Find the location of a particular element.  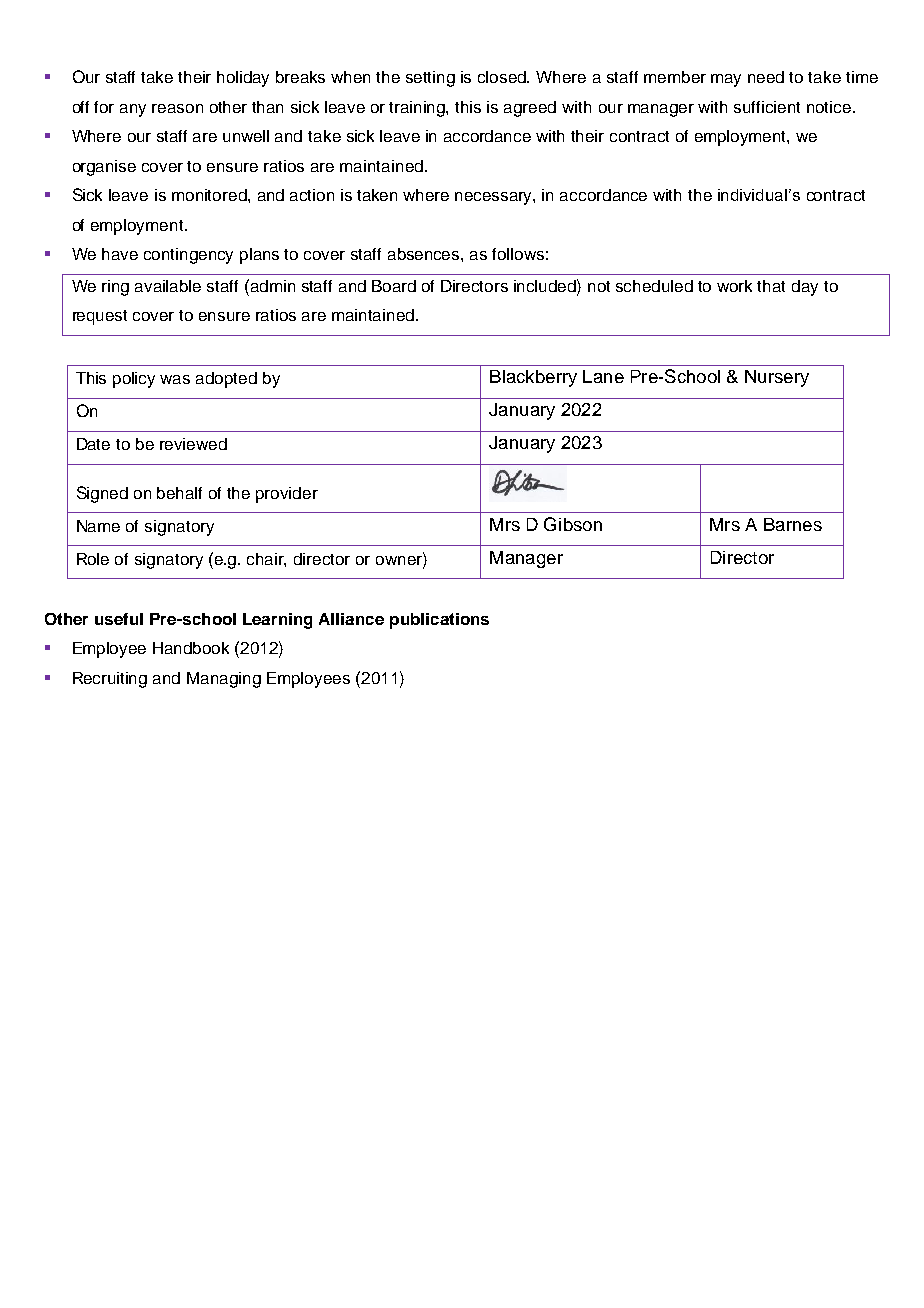

Board is located at coordinates (394, 286).
